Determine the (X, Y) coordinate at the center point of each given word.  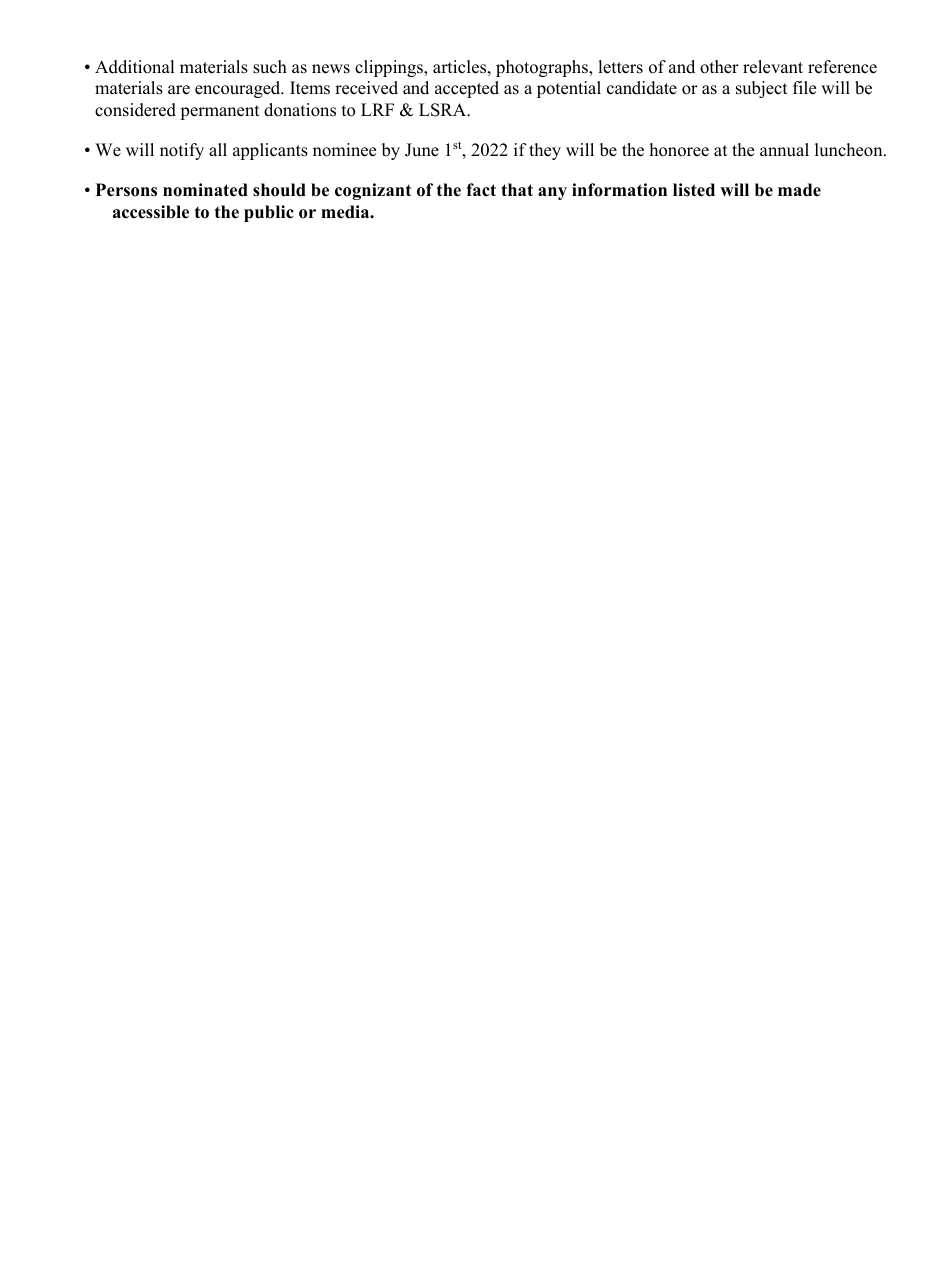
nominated (205, 190)
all (218, 149)
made (799, 190)
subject (762, 89)
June (422, 150)
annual (784, 150)
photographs (543, 68)
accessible (151, 212)
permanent (220, 112)
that (517, 189)
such (270, 67)
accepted (467, 89)
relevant (773, 67)
